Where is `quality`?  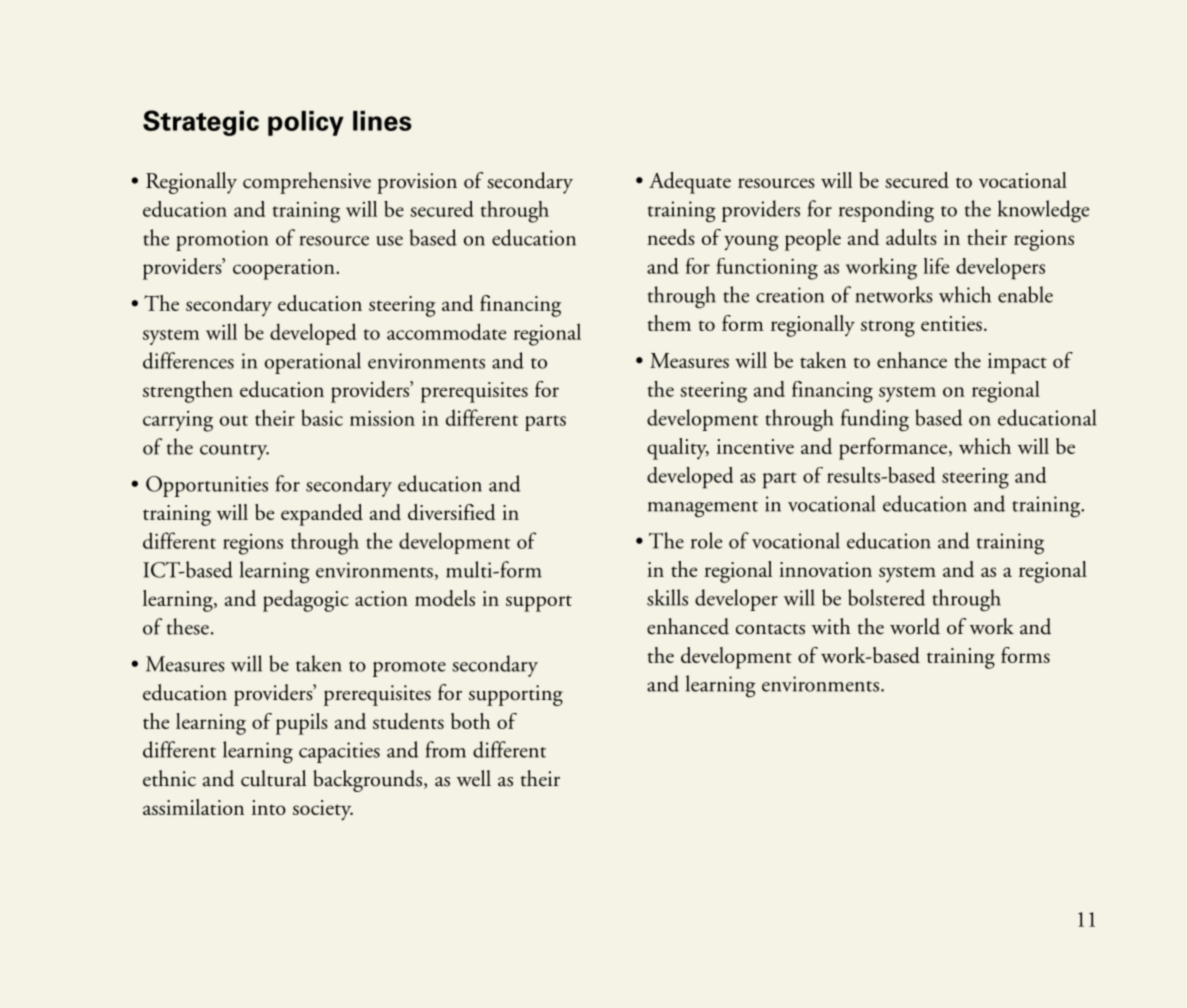 quality is located at coordinates (678, 449).
